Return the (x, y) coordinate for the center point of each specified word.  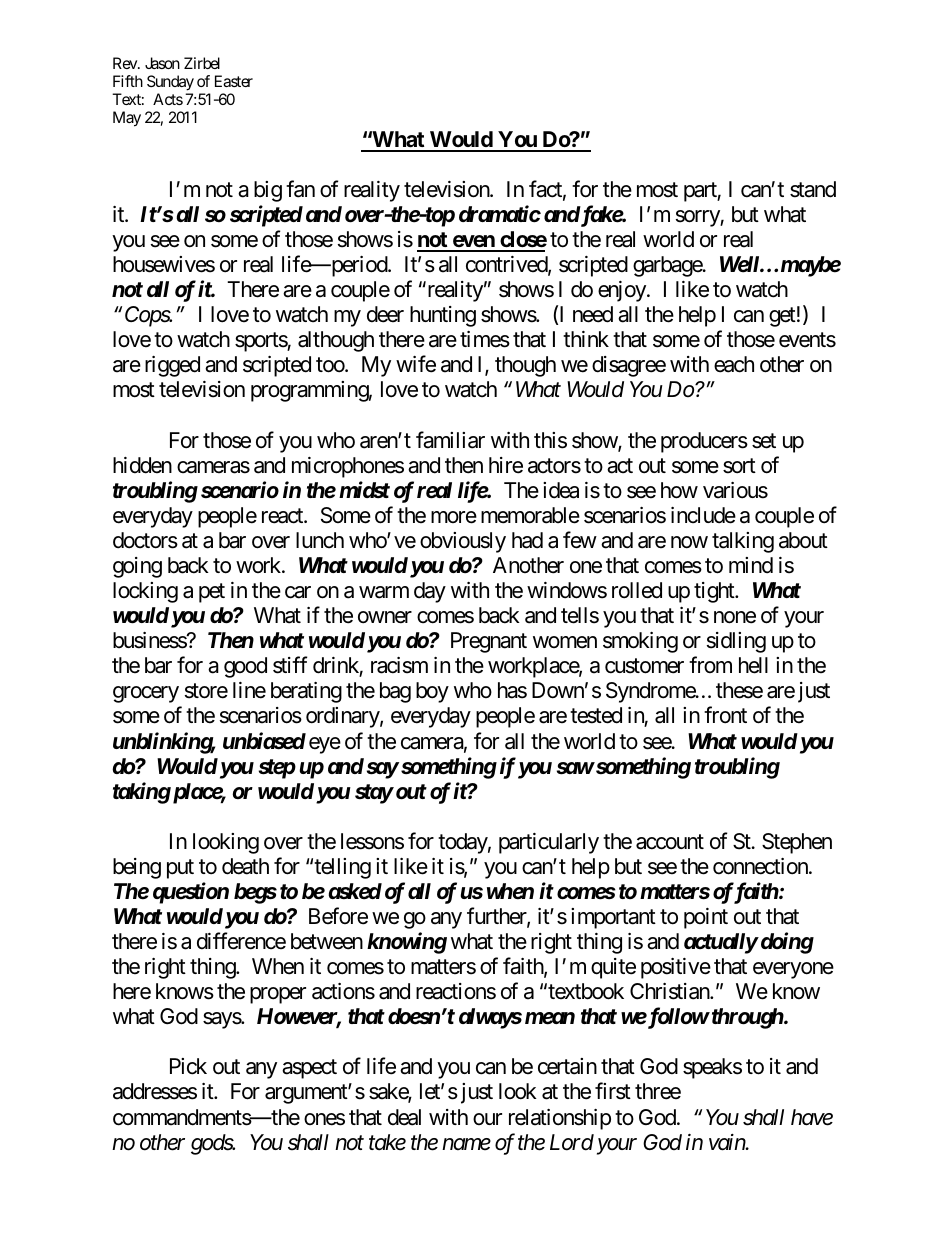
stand (813, 189)
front (725, 715)
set (764, 441)
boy (432, 692)
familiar (450, 440)
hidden (142, 465)
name (466, 1144)
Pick (188, 1066)
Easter (234, 81)
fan (300, 189)
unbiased (264, 741)
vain (728, 1142)
